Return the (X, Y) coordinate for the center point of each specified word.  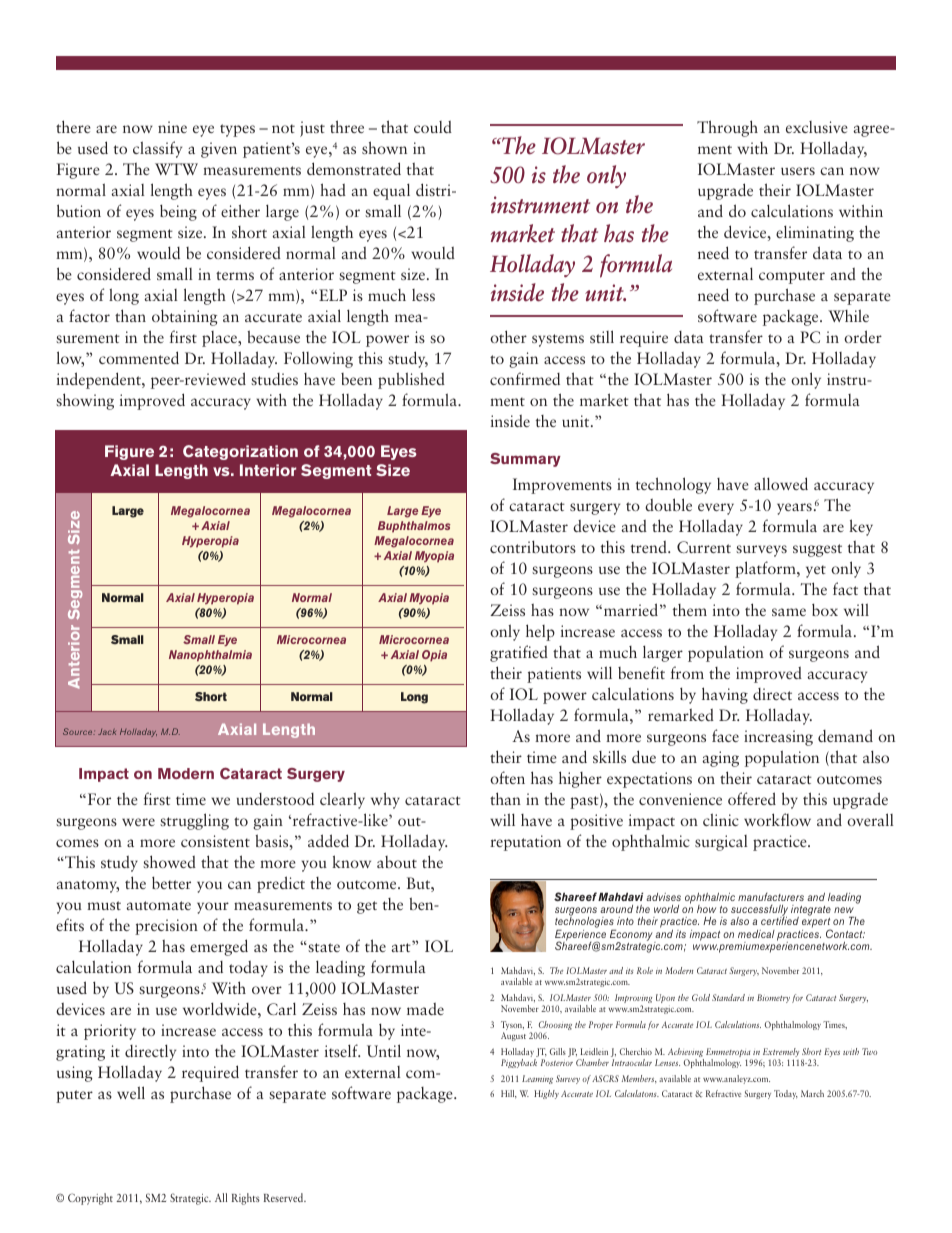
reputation (525, 843)
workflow (777, 819)
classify (157, 149)
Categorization (240, 452)
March (812, 1093)
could (433, 127)
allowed (781, 483)
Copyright (90, 1199)
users (798, 171)
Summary (525, 460)
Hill (508, 1094)
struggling (194, 821)
